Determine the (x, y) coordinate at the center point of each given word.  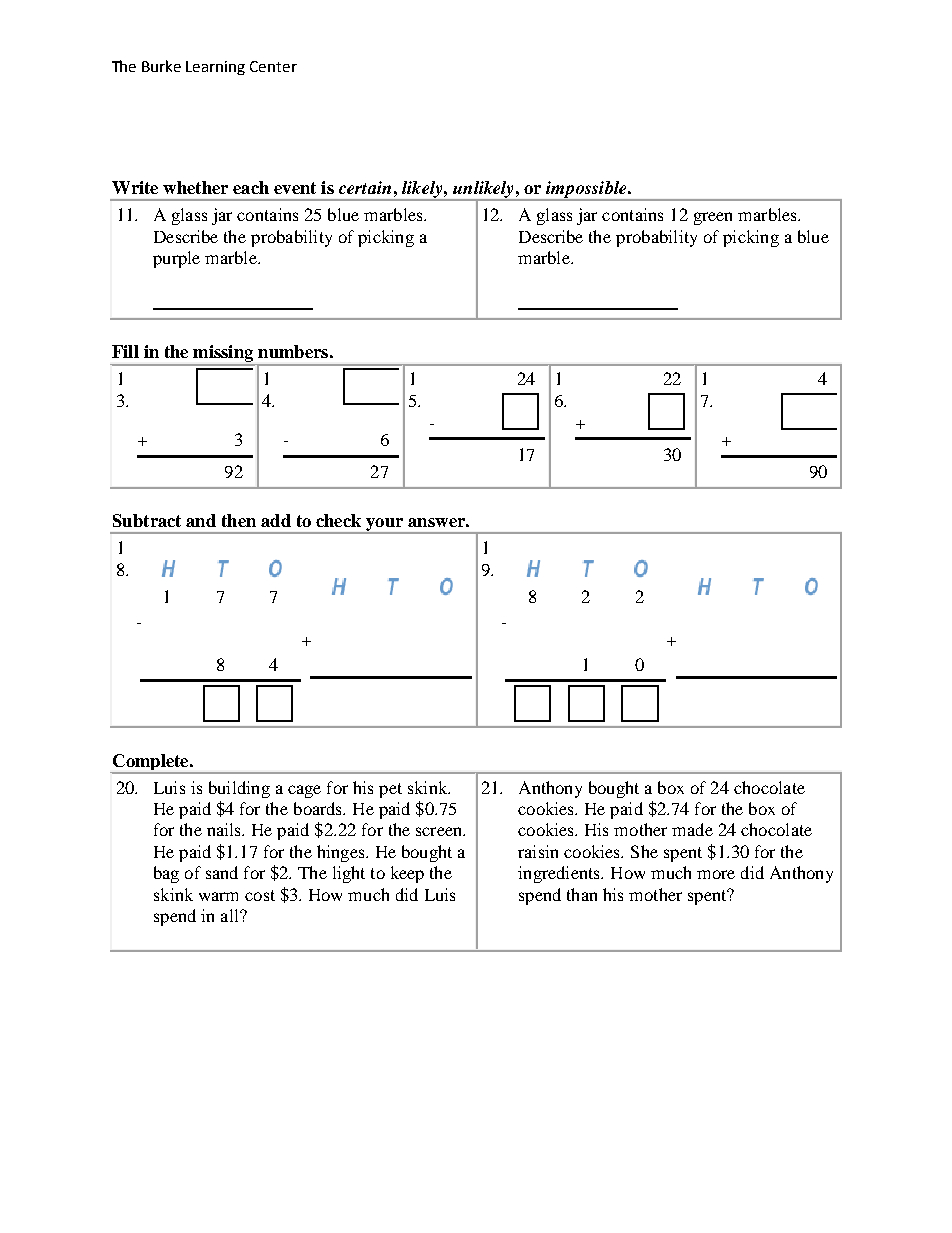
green (713, 218)
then (239, 520)
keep (407, 874)
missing (223, 355)
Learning (215, 68)
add (276, 520)
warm (218, 896)
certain (365, 187)
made (692, 829)
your (385, 526)
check (338, 520)
